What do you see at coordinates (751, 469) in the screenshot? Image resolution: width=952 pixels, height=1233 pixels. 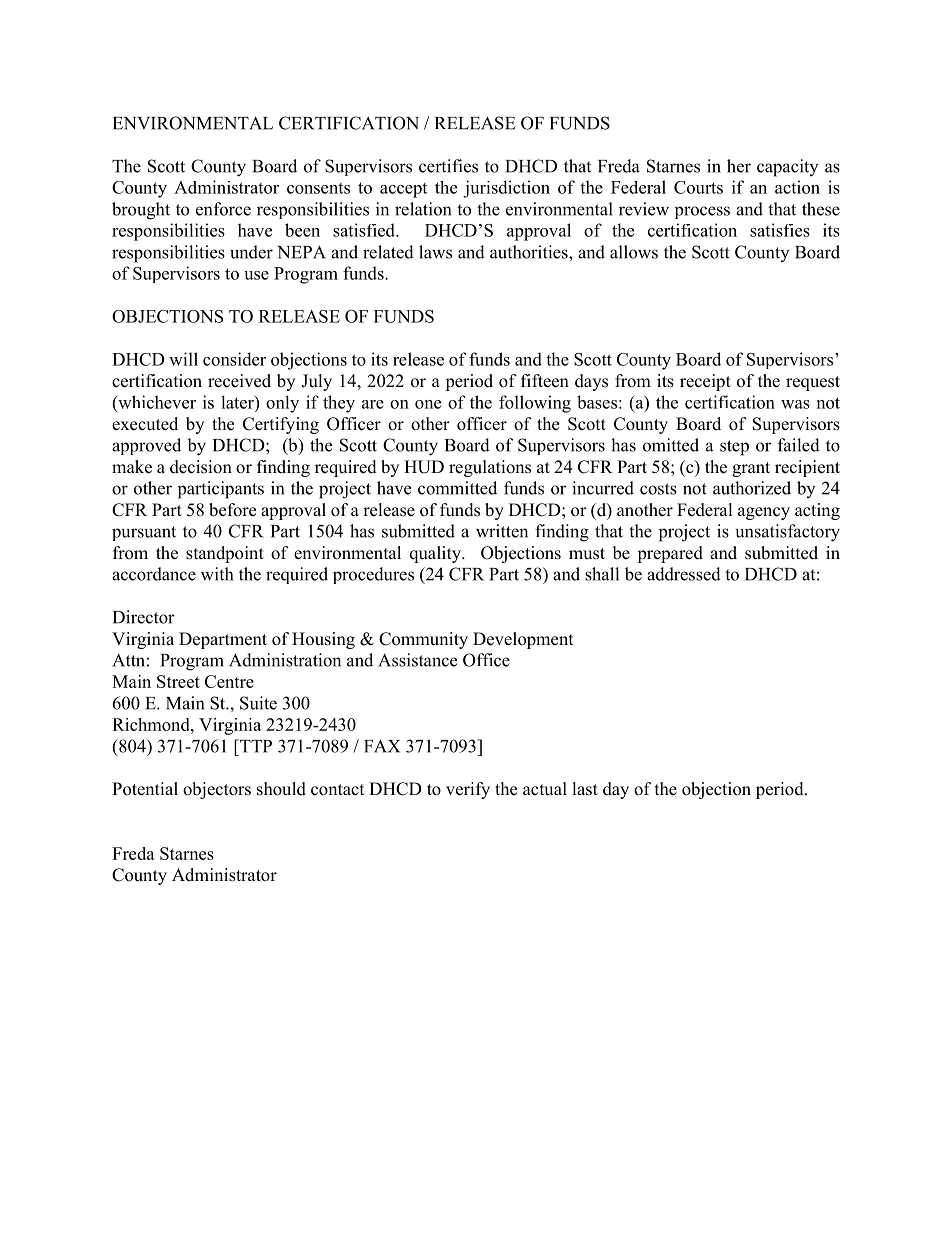 I see `grant` at bounding box center [751, 469].
